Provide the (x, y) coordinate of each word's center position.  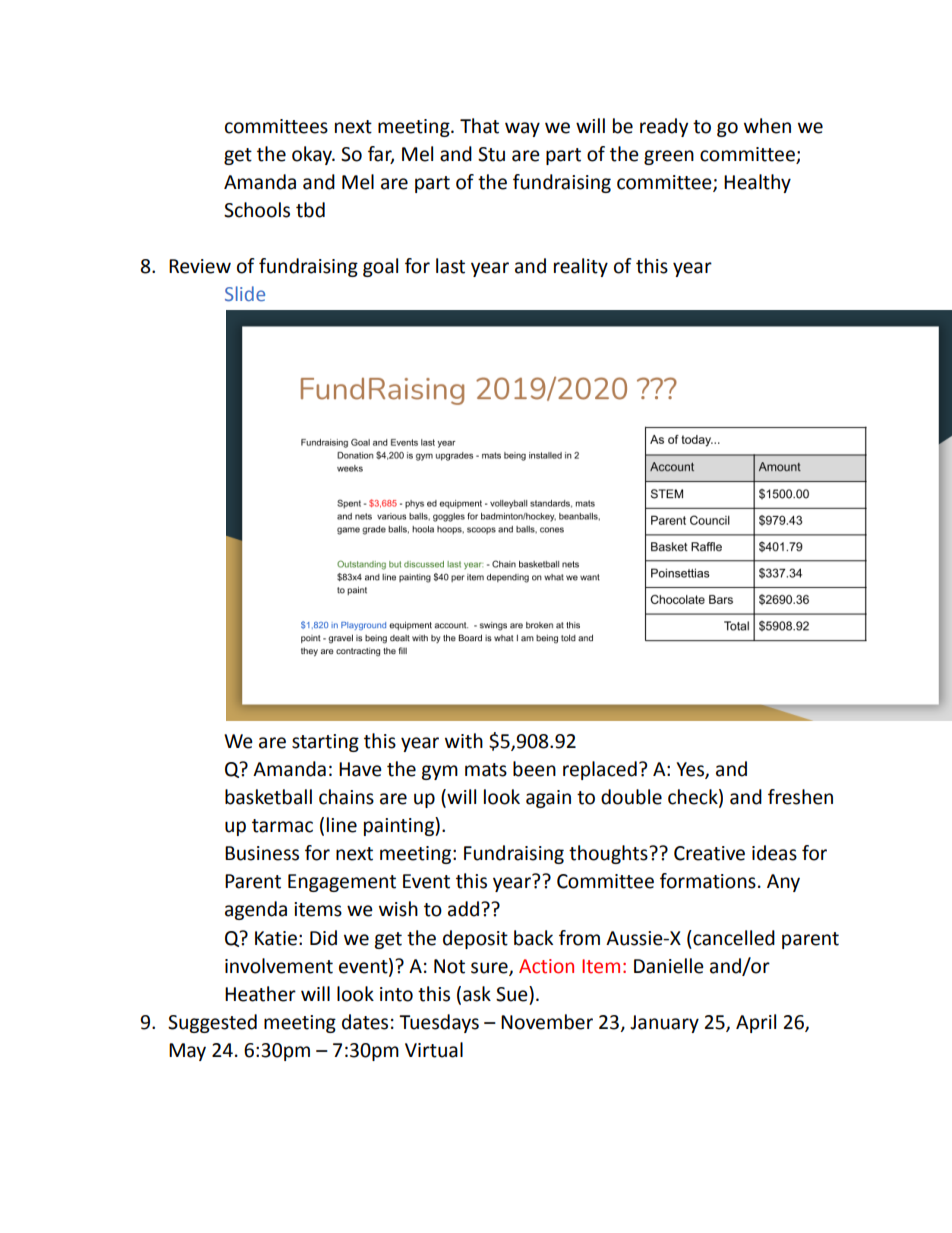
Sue (513, 994)
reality (581, 267)
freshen (800, 797)
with (464, 741)
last (450, 266)
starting (325, 743)
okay (313, 155)
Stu (491, 154)
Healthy (757, 183)
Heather (260, 994)
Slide (245, 293)
